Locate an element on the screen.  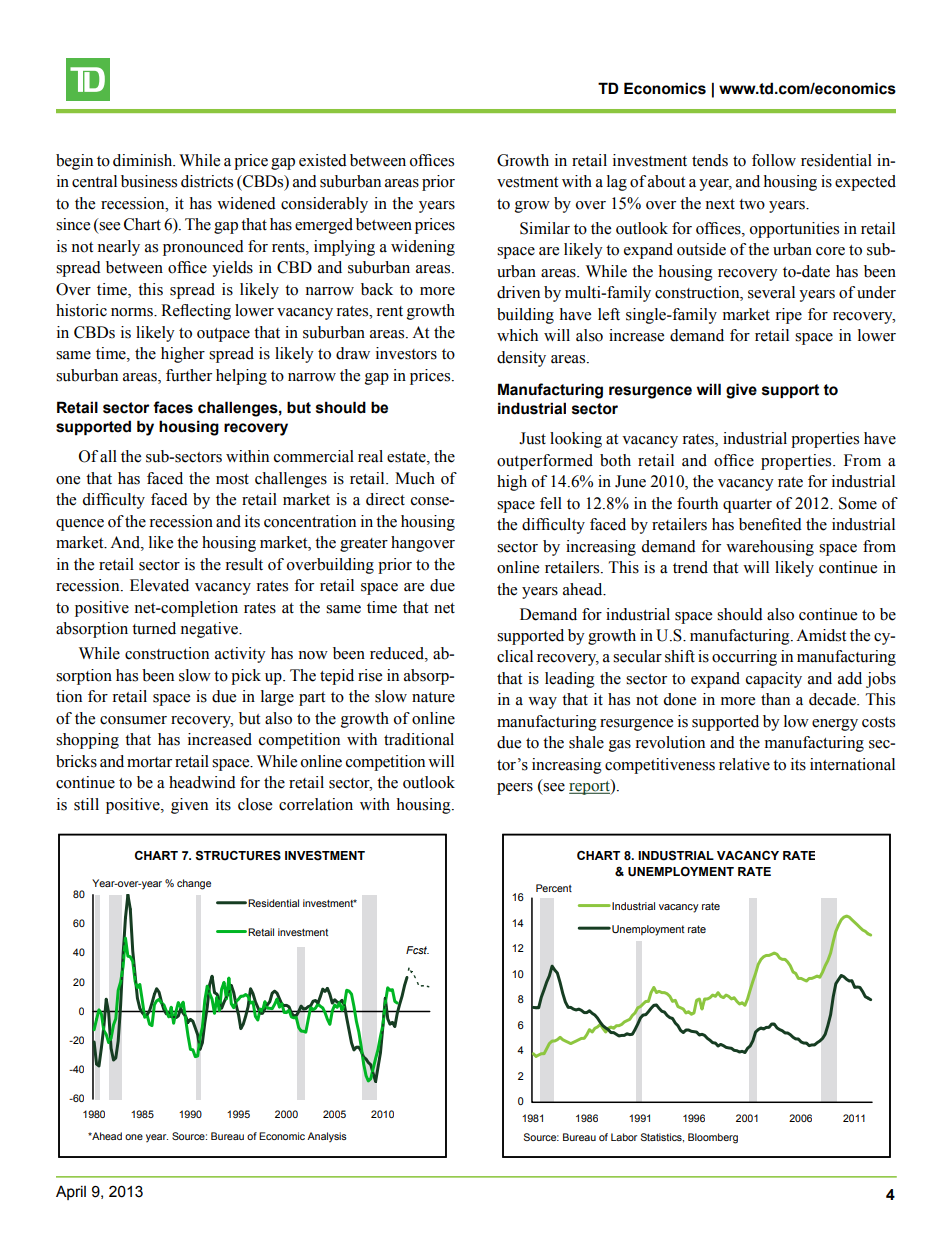
benefited is located at coordinates (770, 524).
